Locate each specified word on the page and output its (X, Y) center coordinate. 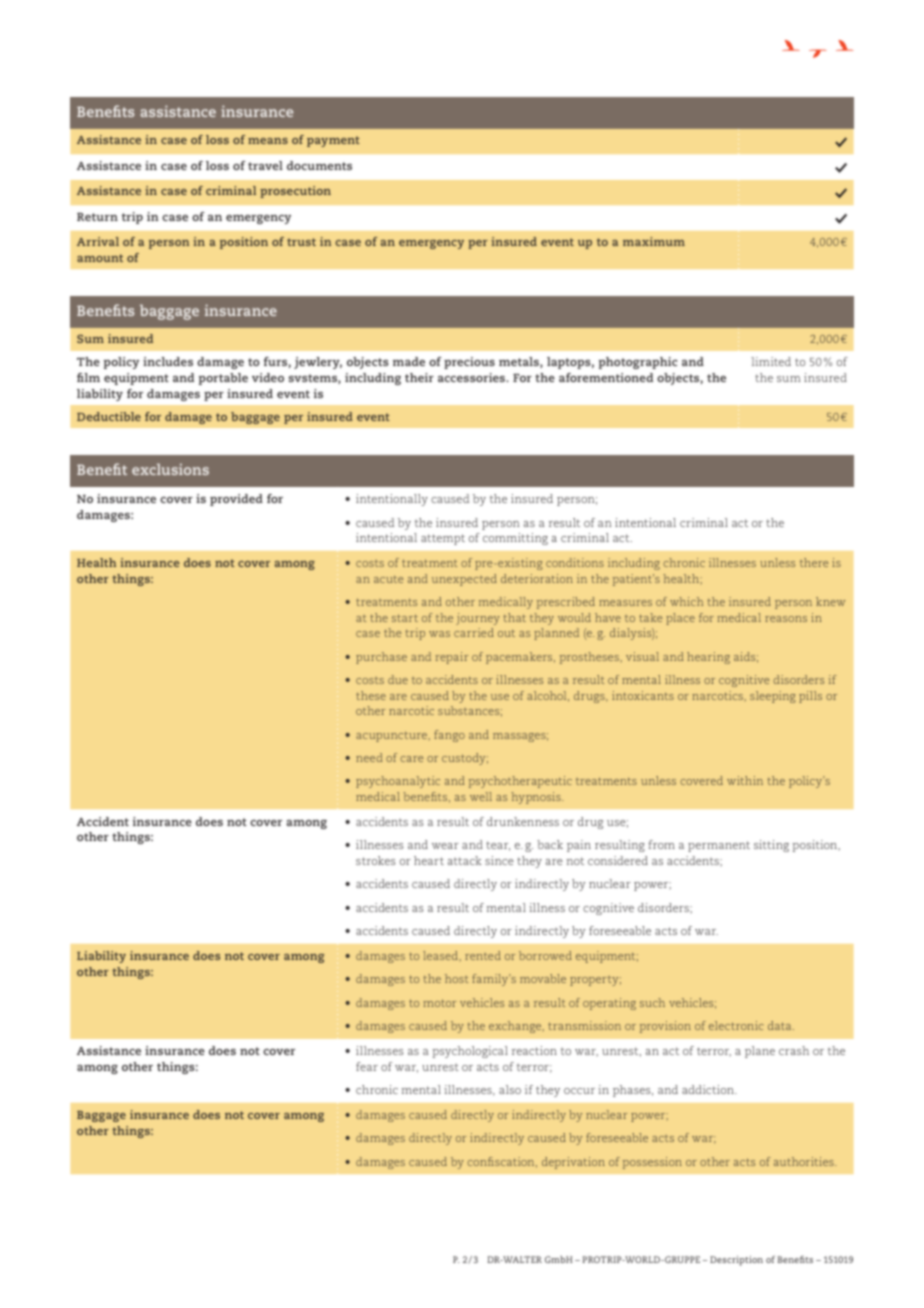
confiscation (502, 1162)
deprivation (573, 1163)
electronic (736, 1025)
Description (736, 1261)
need (369, 757)
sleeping (773, 697)
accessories (472, 377)
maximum (654, 241)
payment (333, 141)
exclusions (170, 469)
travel (265, 165)
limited (771, 361)
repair (452, 658)
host (457, 978)
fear (367, 1066)
